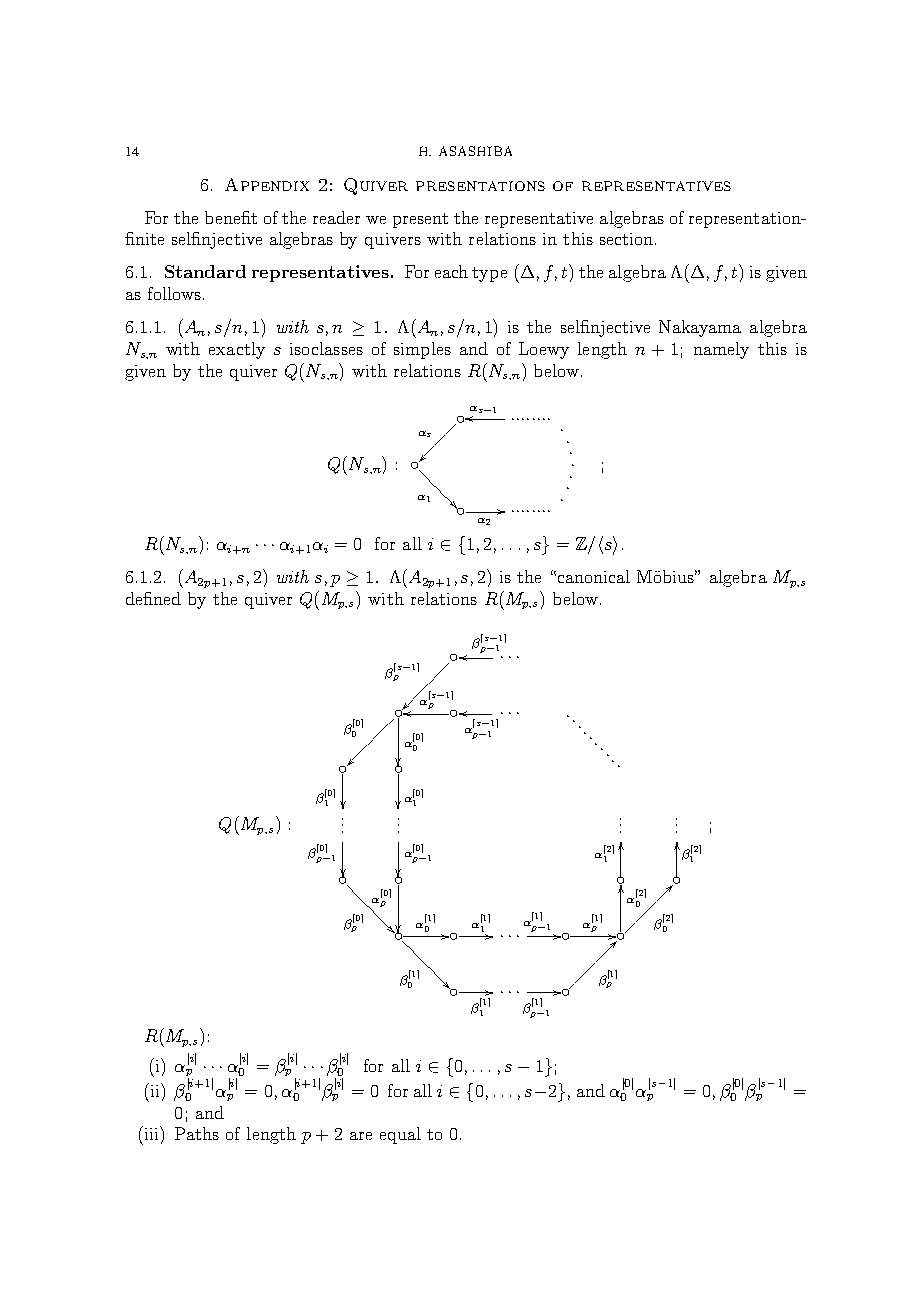 This page has width=924, height=1308. What do you see at coordinates (336, 217) in the page?
I see `reader` at bounding box center [336, 217].
